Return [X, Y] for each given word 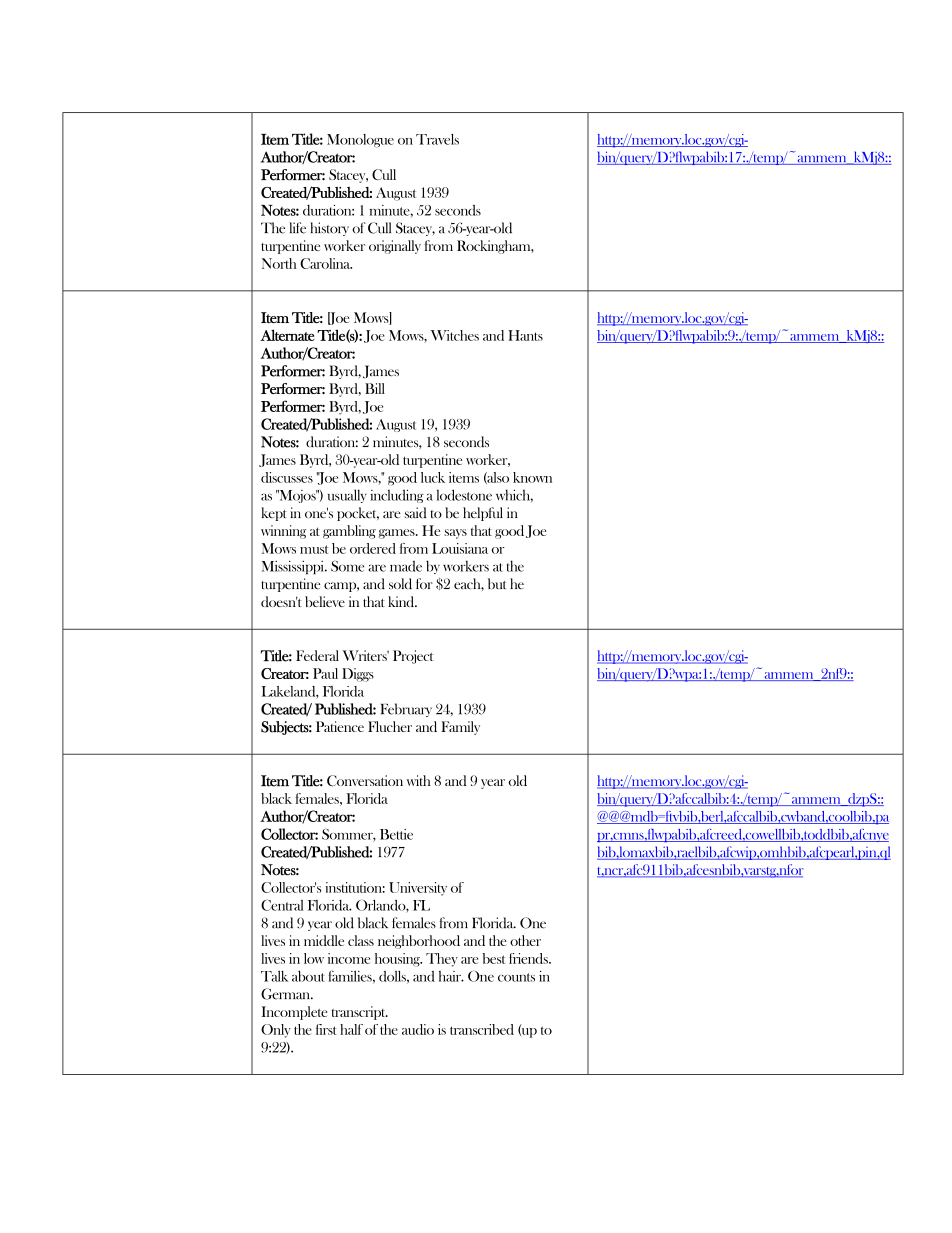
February [406, 710]
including [397, 496]
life [297, 228]
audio [418, 1029]
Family [460, 728]
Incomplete [295, 1013]
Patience [340, 726]
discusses [287, 477]
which [514, 495]
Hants [525, 335]
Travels [437, 139]
